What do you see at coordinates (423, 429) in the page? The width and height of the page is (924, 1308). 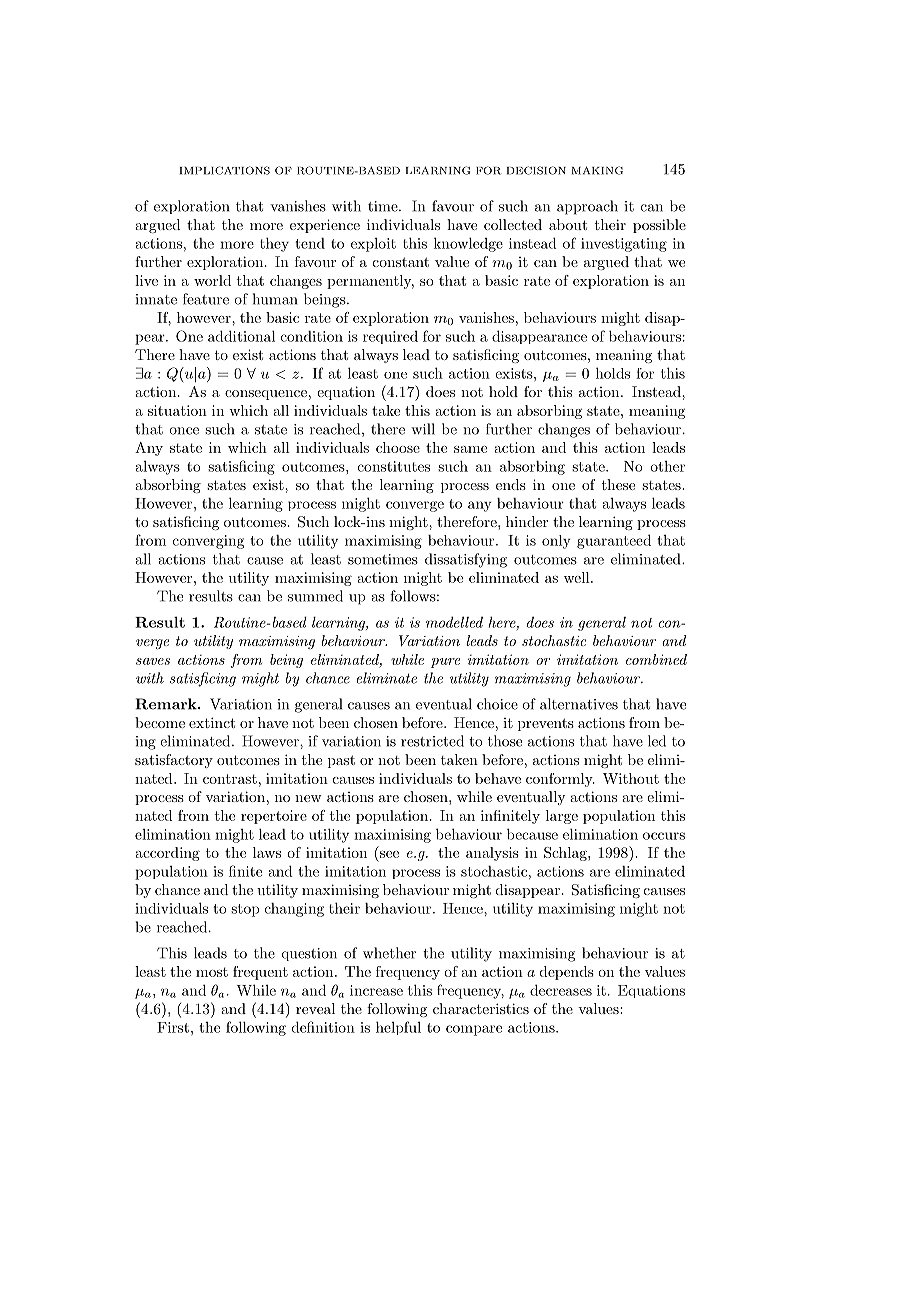 I see `will` at bounding box center [423, 429].
